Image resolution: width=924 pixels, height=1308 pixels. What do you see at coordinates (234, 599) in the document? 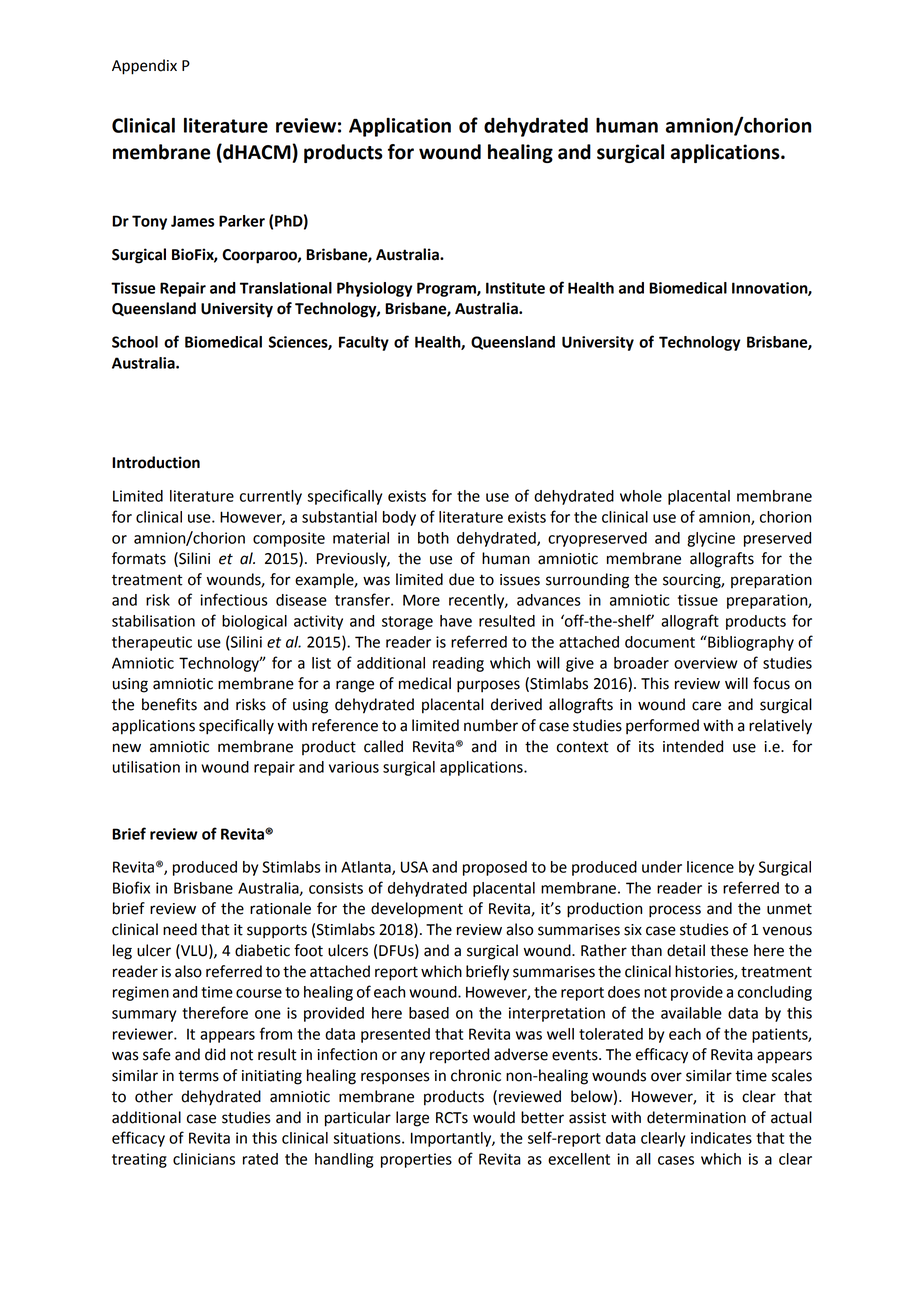
I see `infectious` at bounding box center [234, 599].
